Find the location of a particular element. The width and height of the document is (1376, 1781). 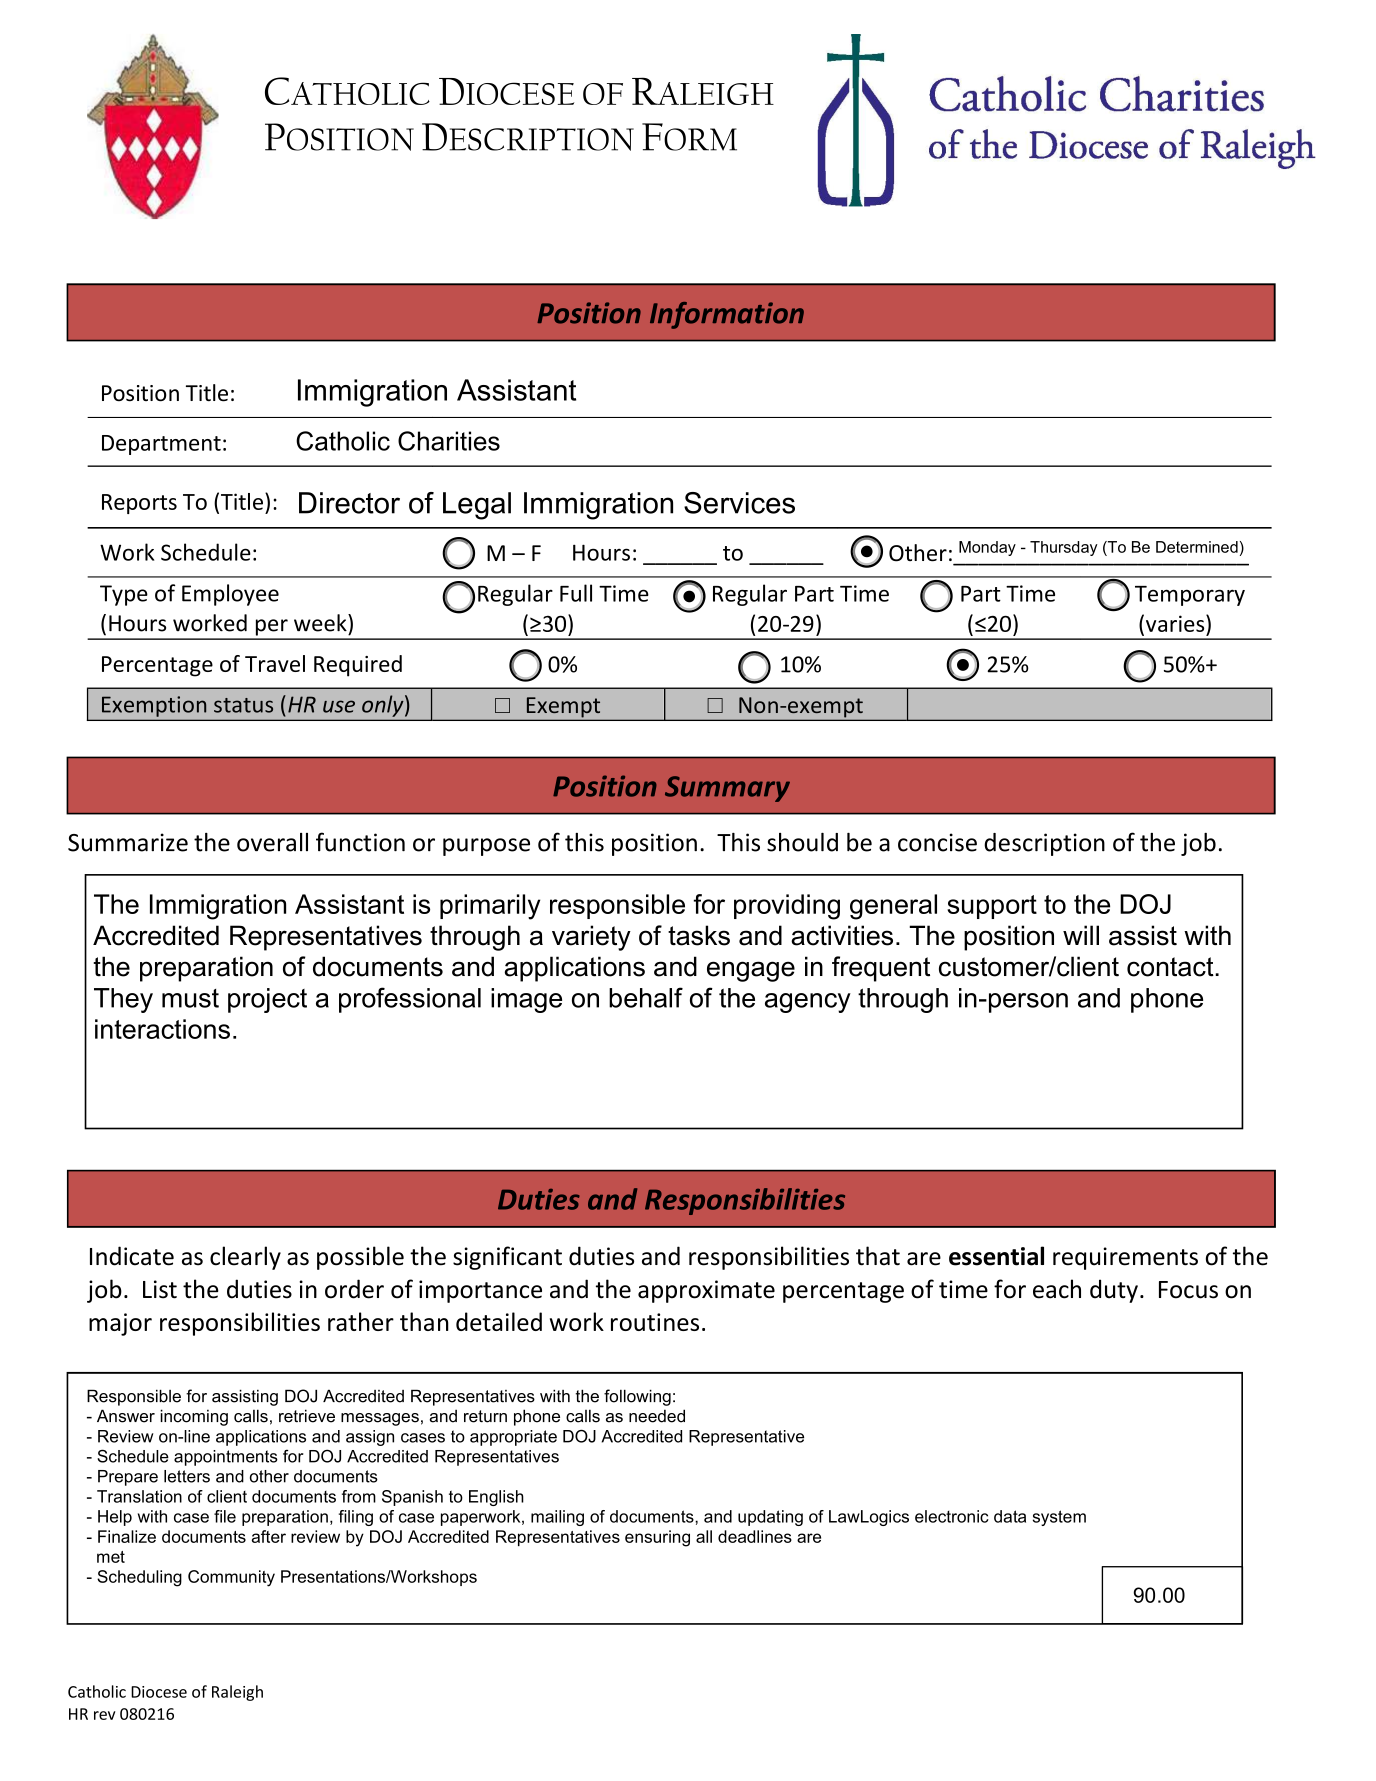

concise is located at coordinates (937, 842).
